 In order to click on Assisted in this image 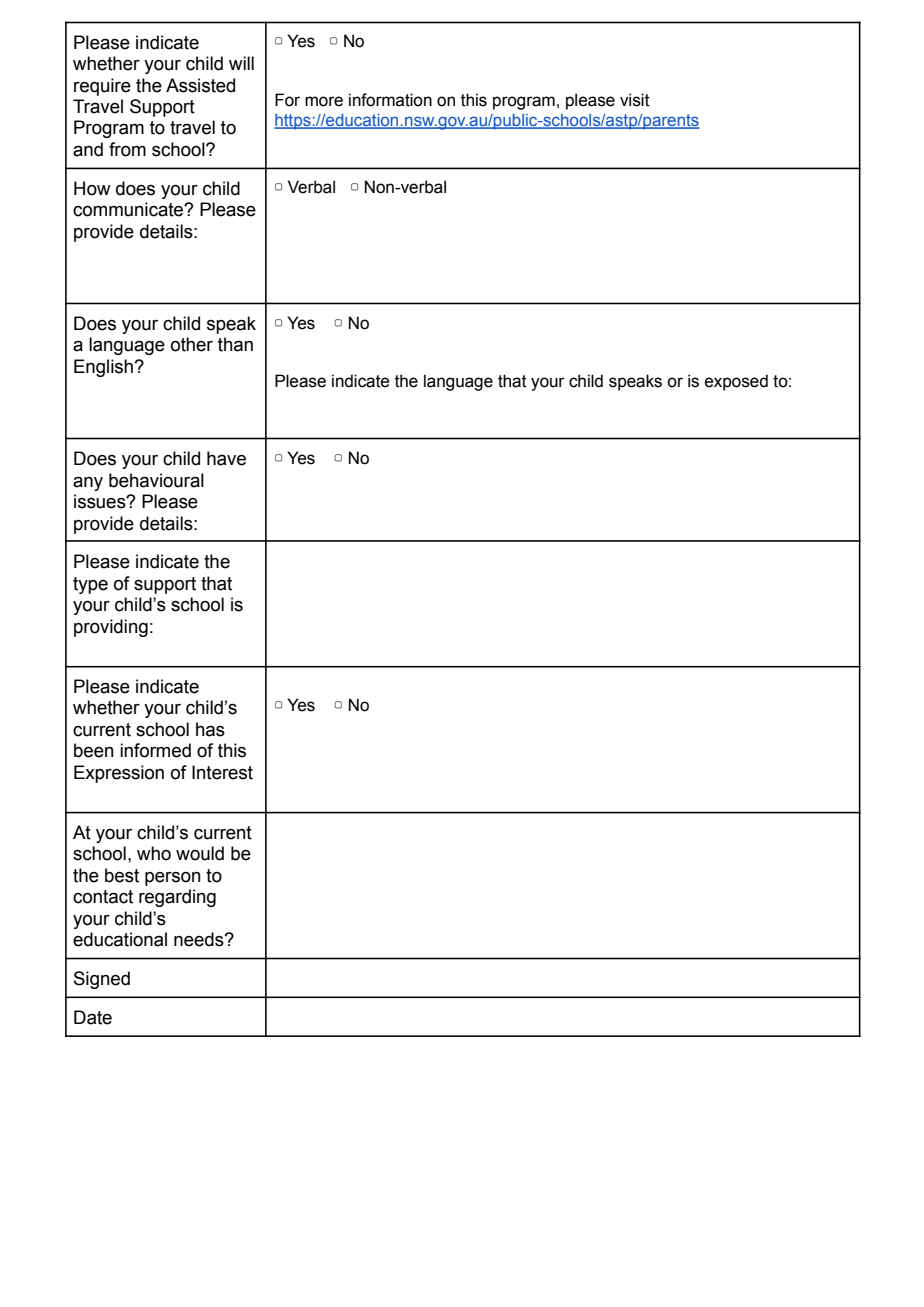, I will do `click(200, 85)`.
